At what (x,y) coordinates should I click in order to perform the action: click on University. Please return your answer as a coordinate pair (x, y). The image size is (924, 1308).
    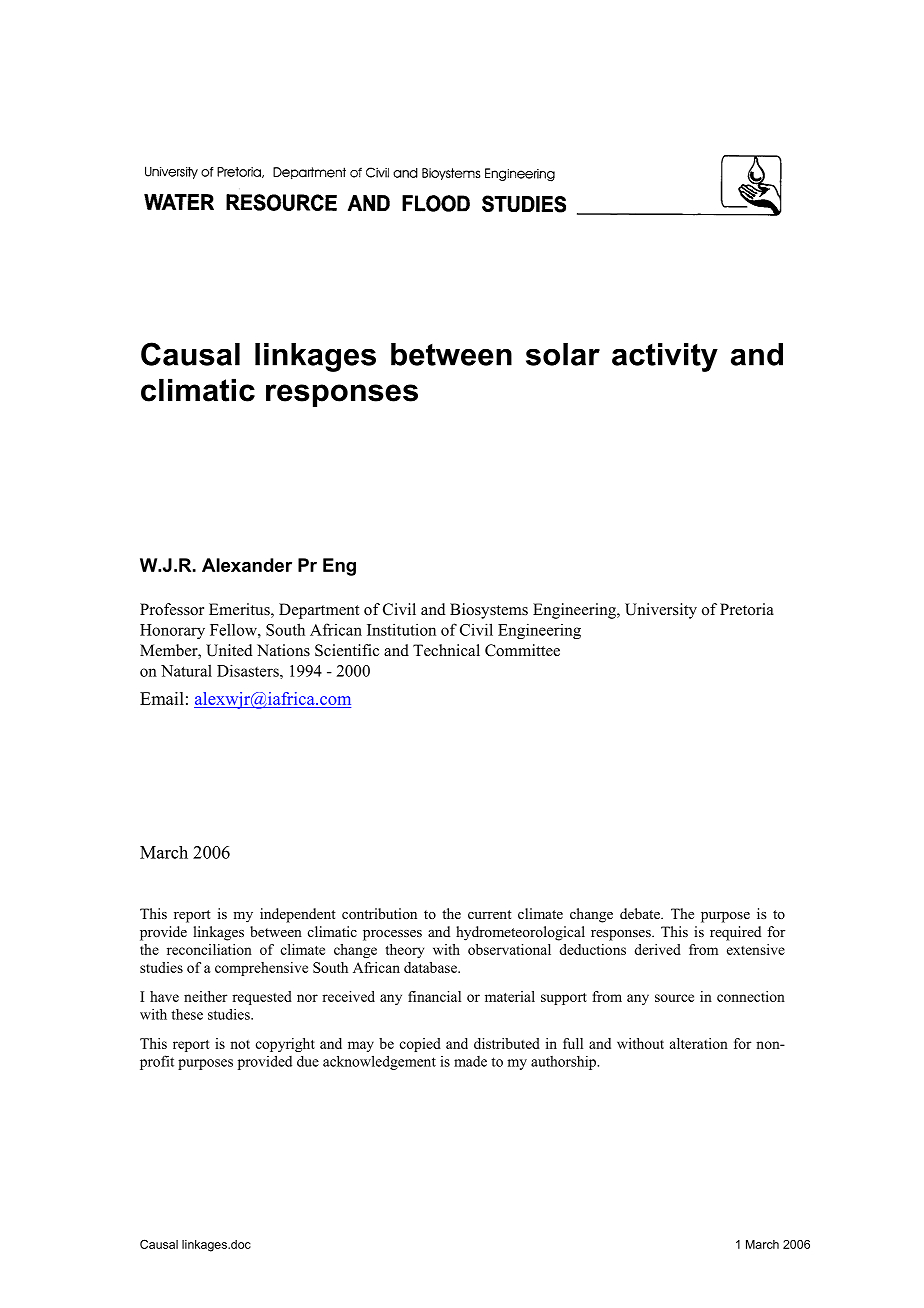
    Looking at the image, I should click on (661, 611).
